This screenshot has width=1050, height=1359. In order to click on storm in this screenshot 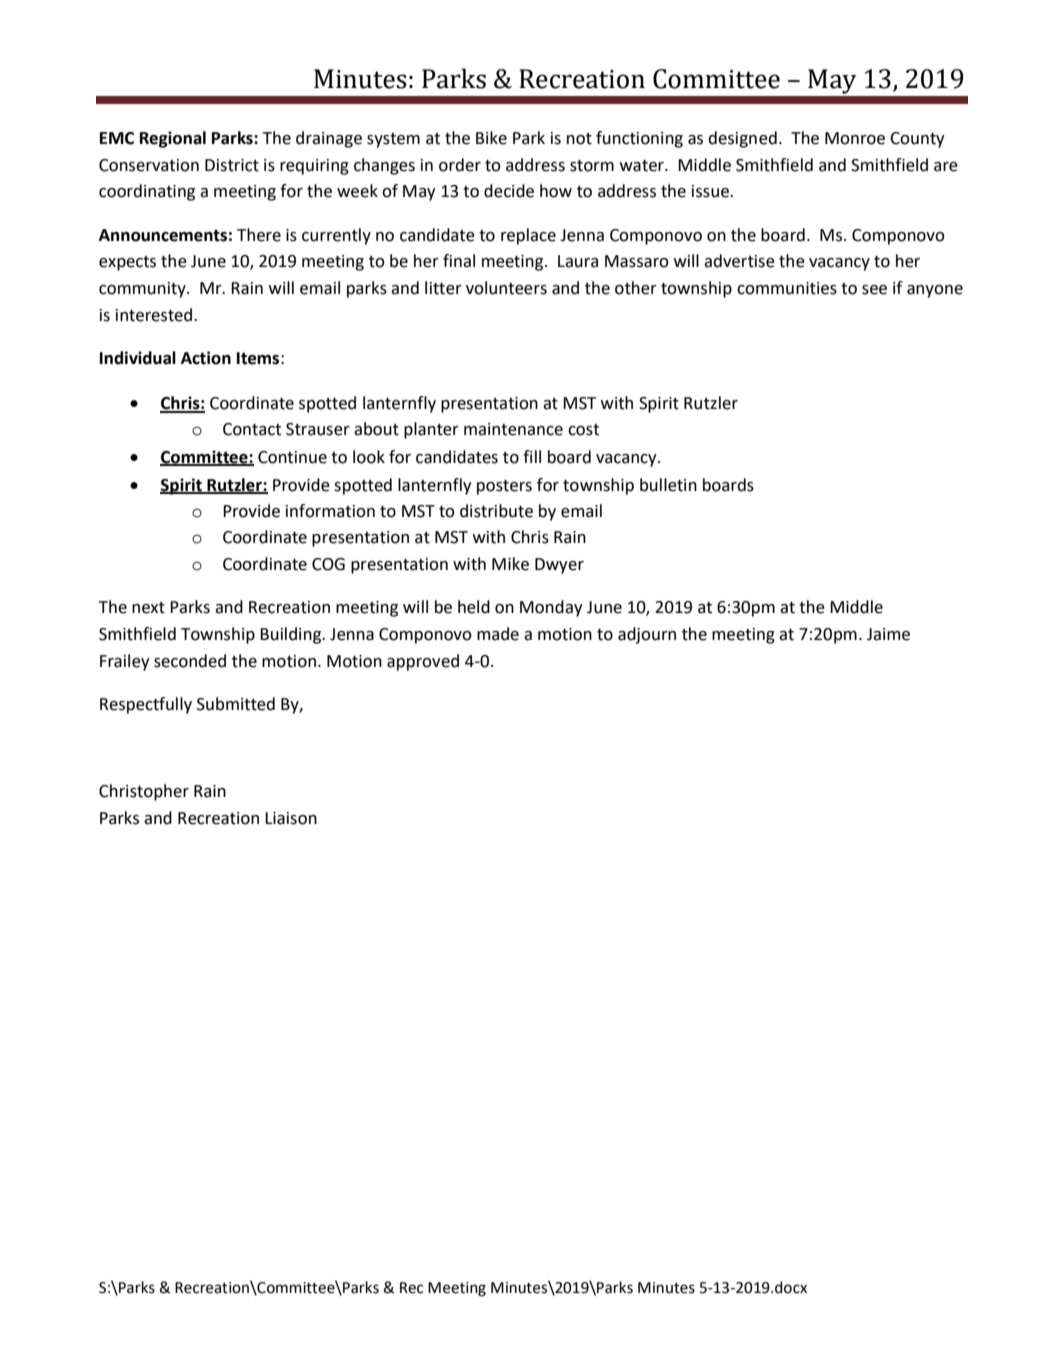, I will do `click(592, 166)`.
